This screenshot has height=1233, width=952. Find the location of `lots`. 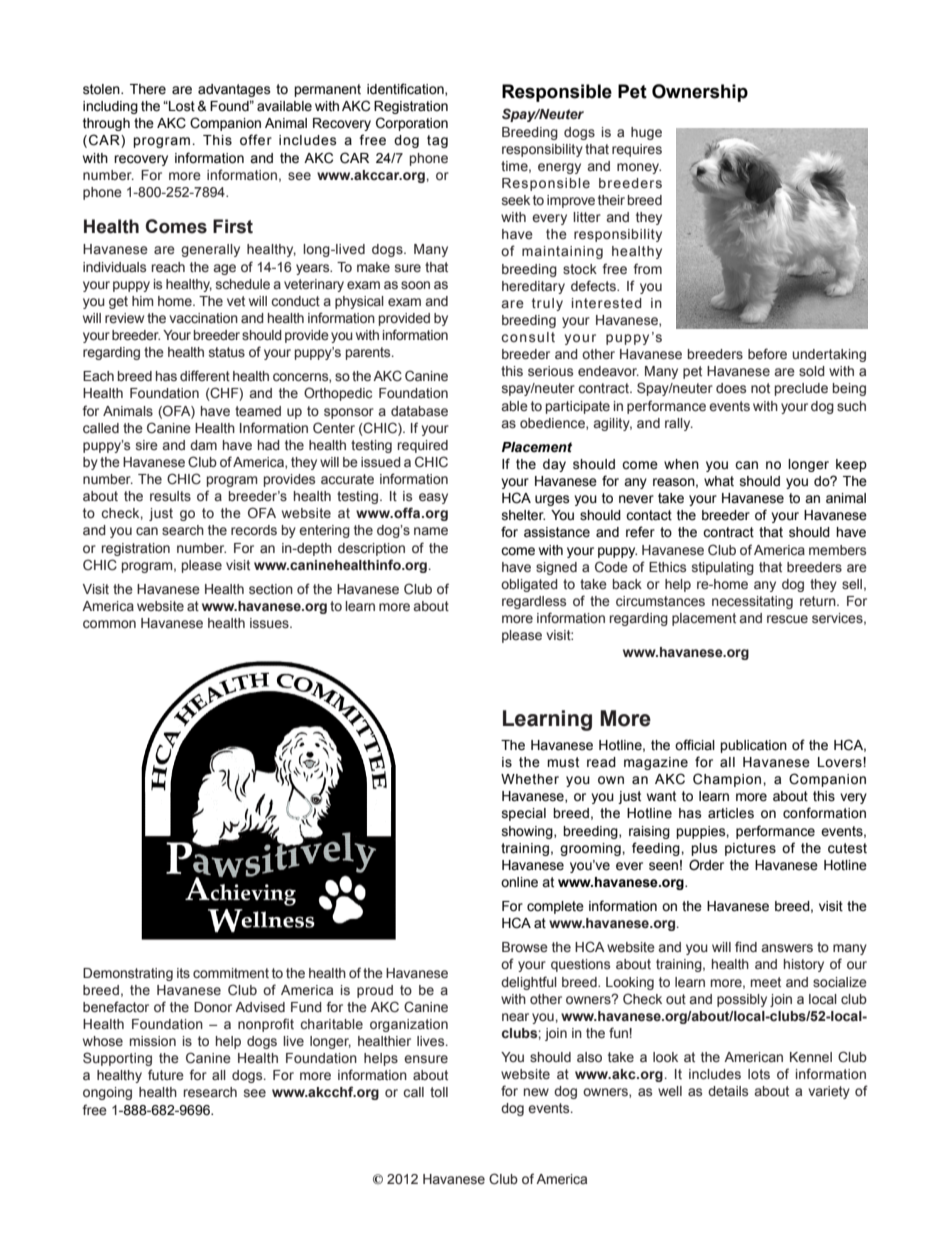

lots is located at coordinates (759, 1074).
